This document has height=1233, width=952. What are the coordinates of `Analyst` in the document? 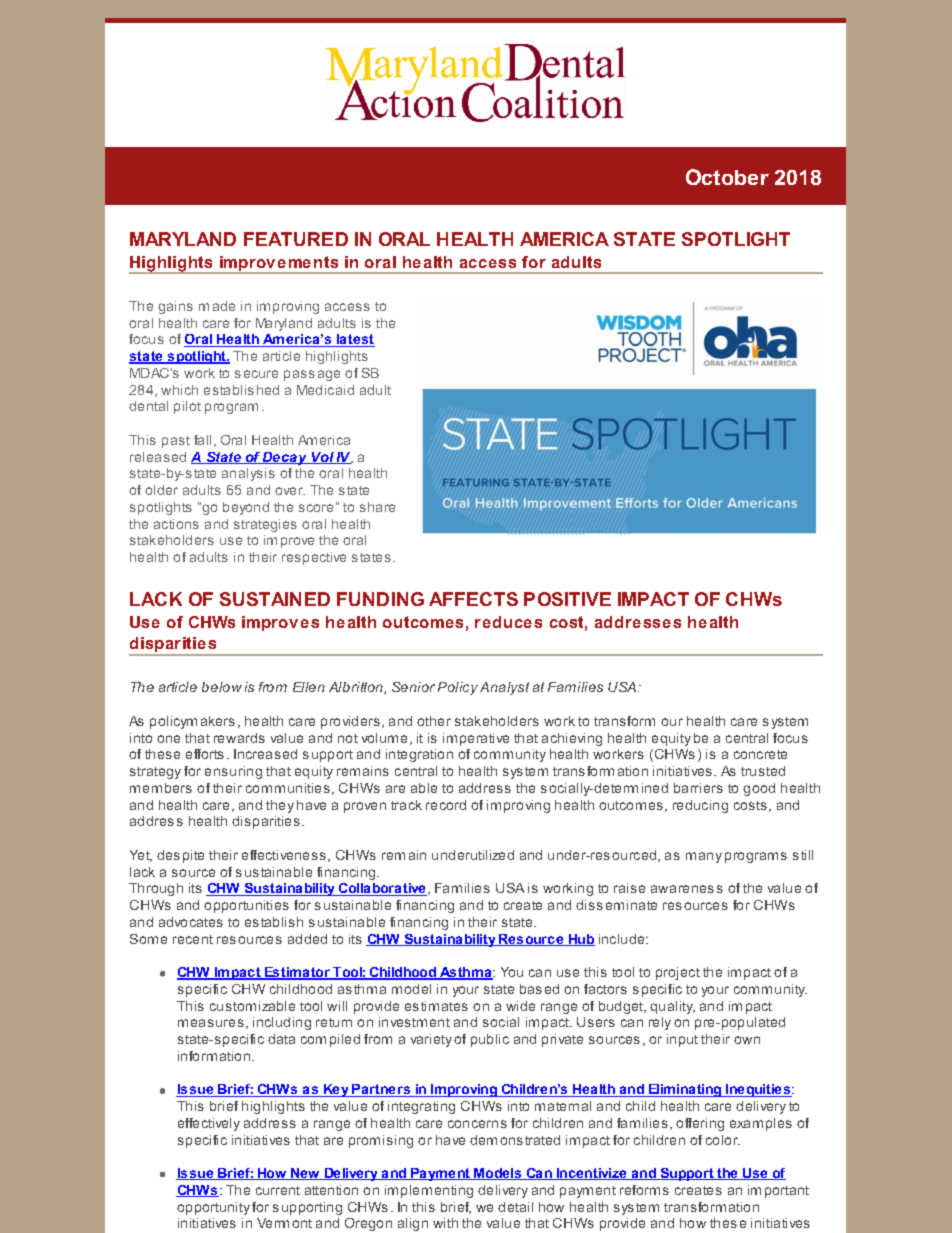 It's located at (504, 688).
